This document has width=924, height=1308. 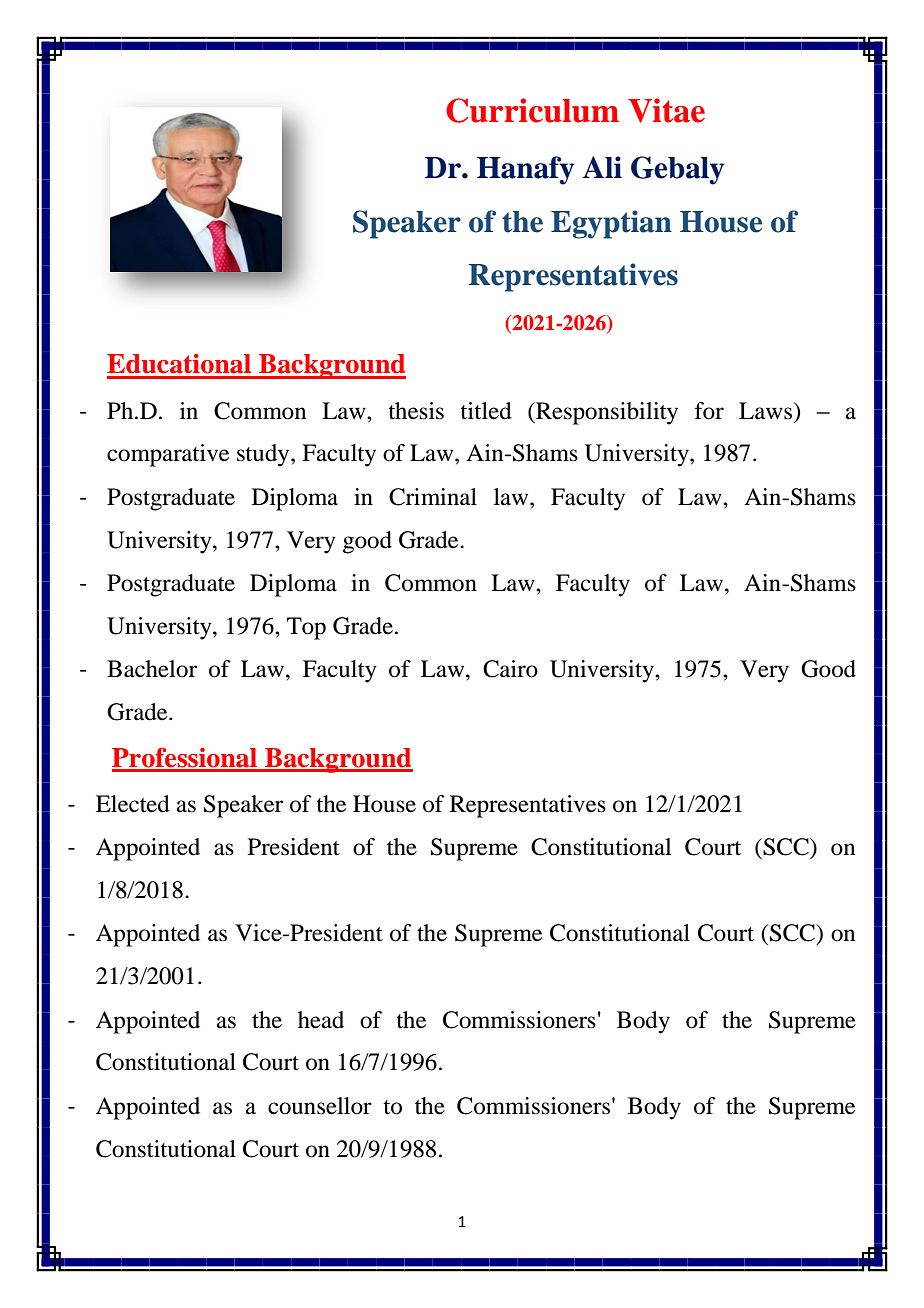 What do you see at coordinates (152, 669) in the document?
I see `Bachelor` at bounding box center [152, 669].
